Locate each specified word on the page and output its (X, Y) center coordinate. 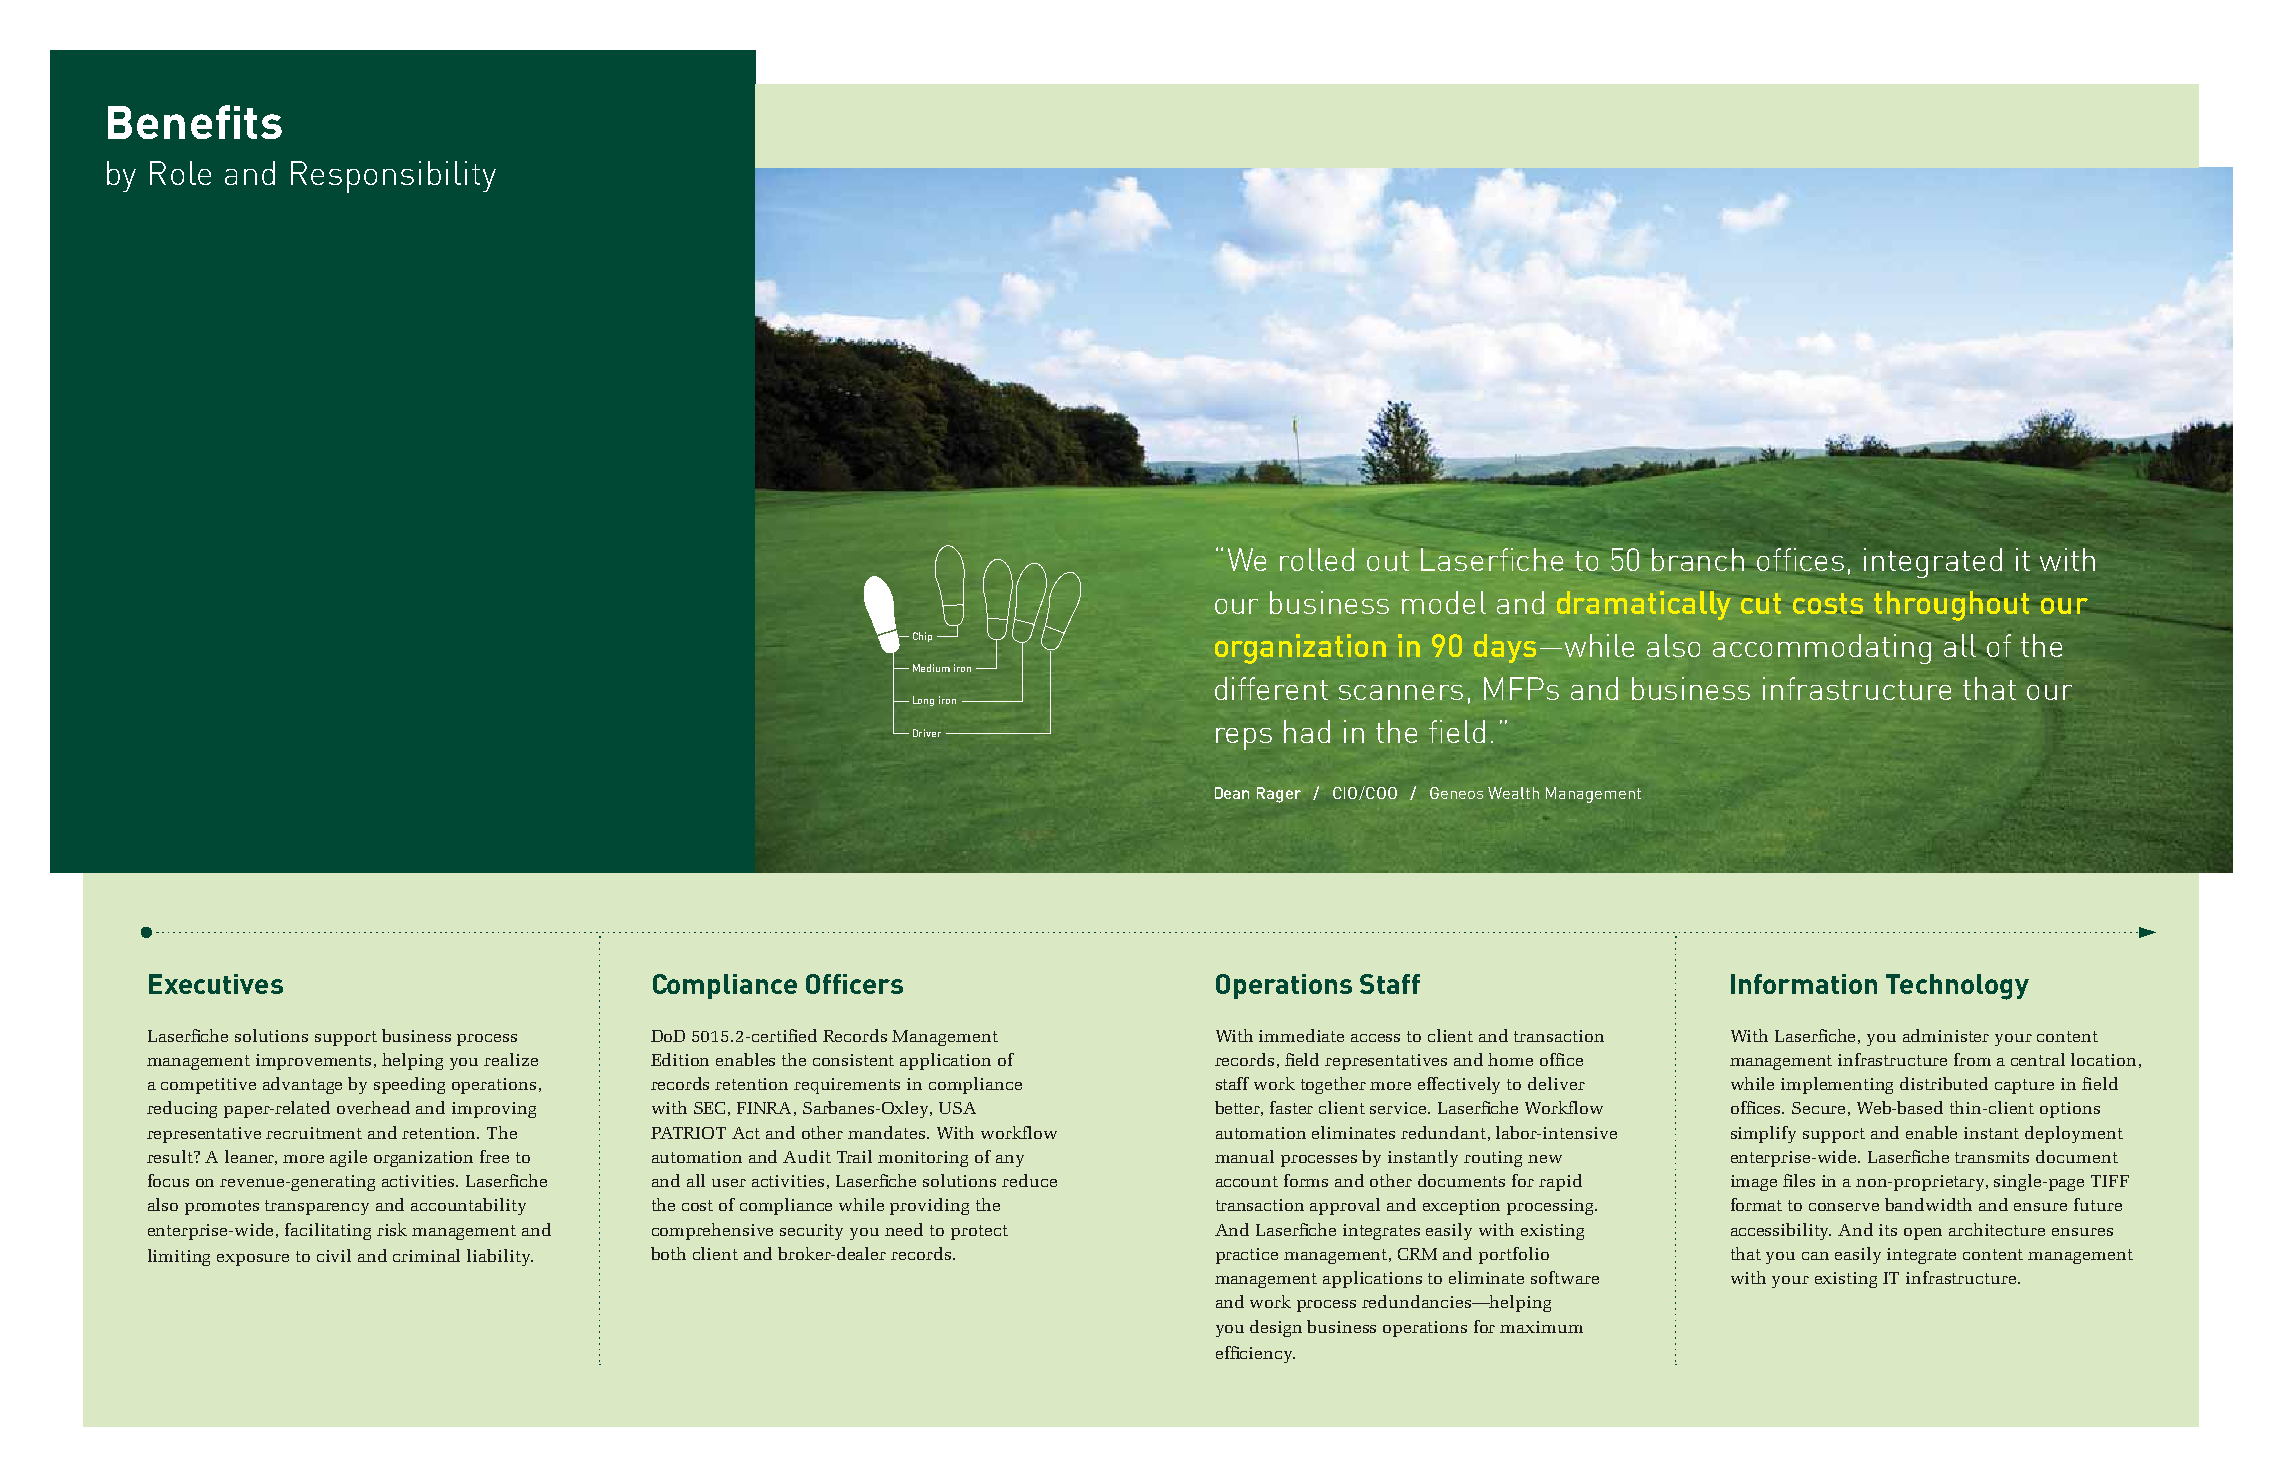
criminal (426, 1255)
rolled (1317, 559)
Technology (1957, 987)
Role (180, 173)
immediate (1301, 1035)
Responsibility (393, 177)
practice (1247, 1256)
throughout (1951, 605)
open (1923, 1234)
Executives (216, 984)
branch (1698, 559)
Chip (922, 637)
